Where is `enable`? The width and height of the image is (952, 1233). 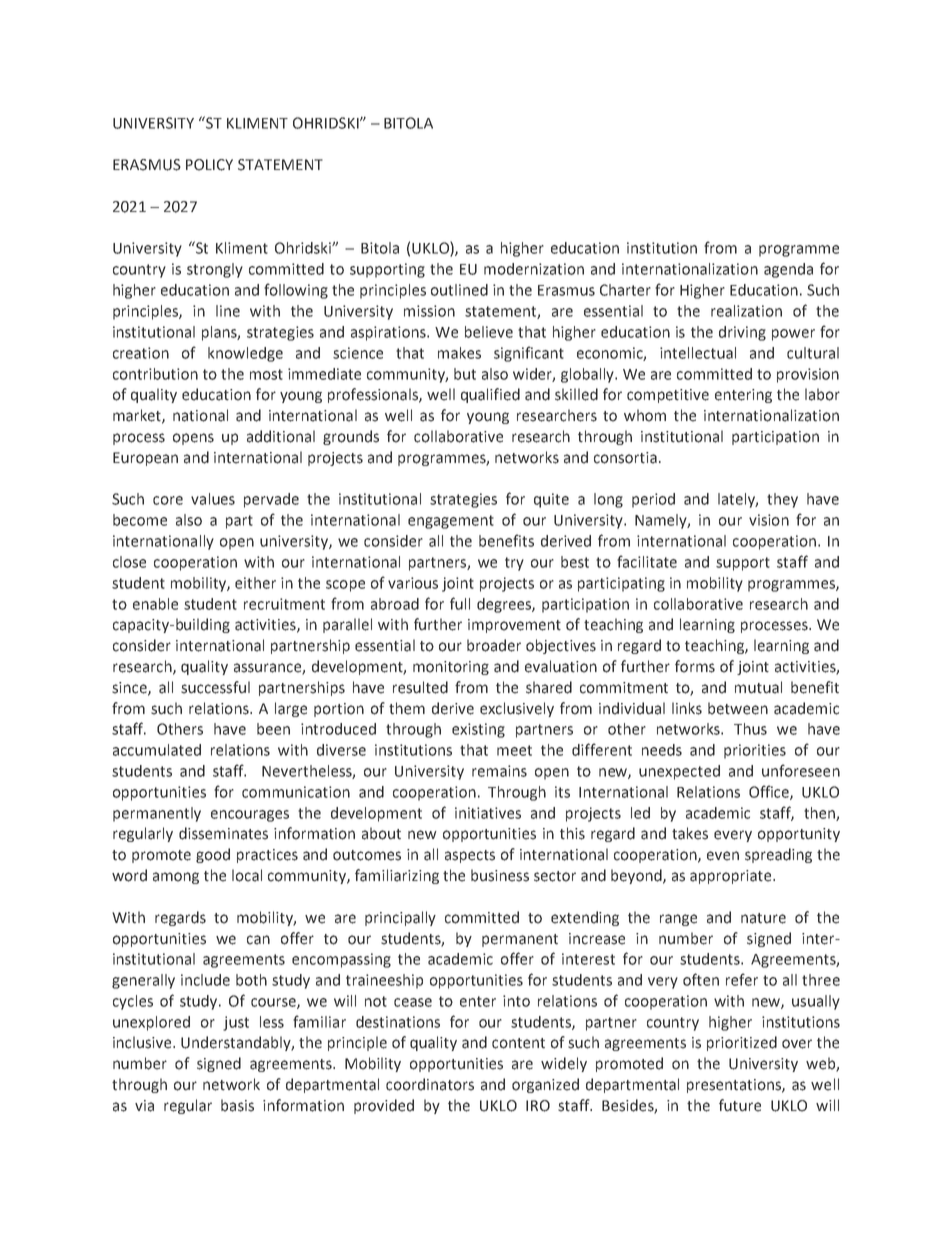 enable is located at coordinates (155, 604).
